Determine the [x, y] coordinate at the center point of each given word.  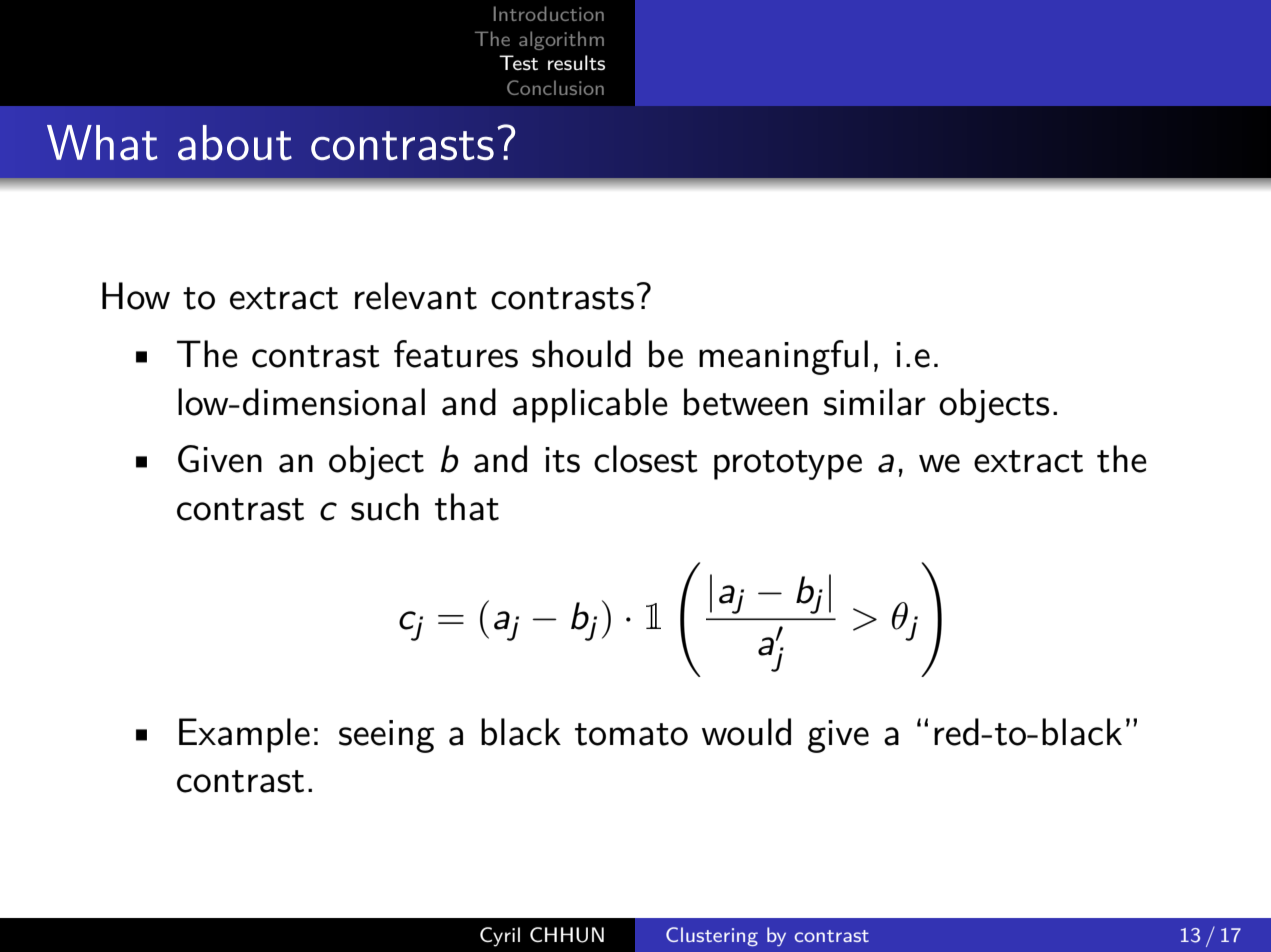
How [136, 296]
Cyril [500, 937]
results [576, 63]
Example [244, 735]
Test [518, 63]
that [467, 507]
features [456, 354]
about [235, 142]
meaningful [783, 357]
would [746, 732]
